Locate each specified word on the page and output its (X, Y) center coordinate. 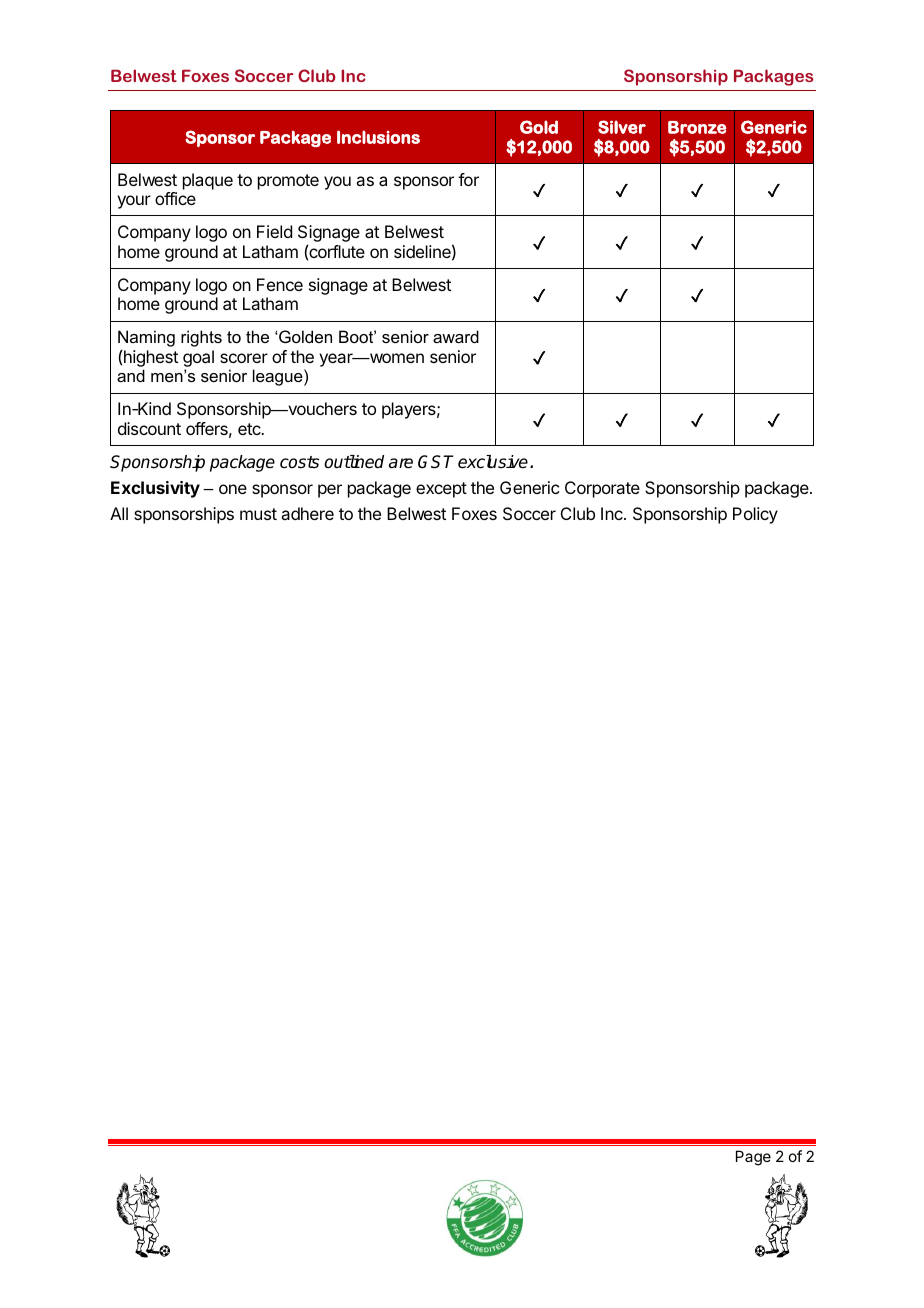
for (468, 179)
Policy (755, 515)
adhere (307, 513)
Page (753, 1158)
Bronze (697, 127)
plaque (208, 181)
